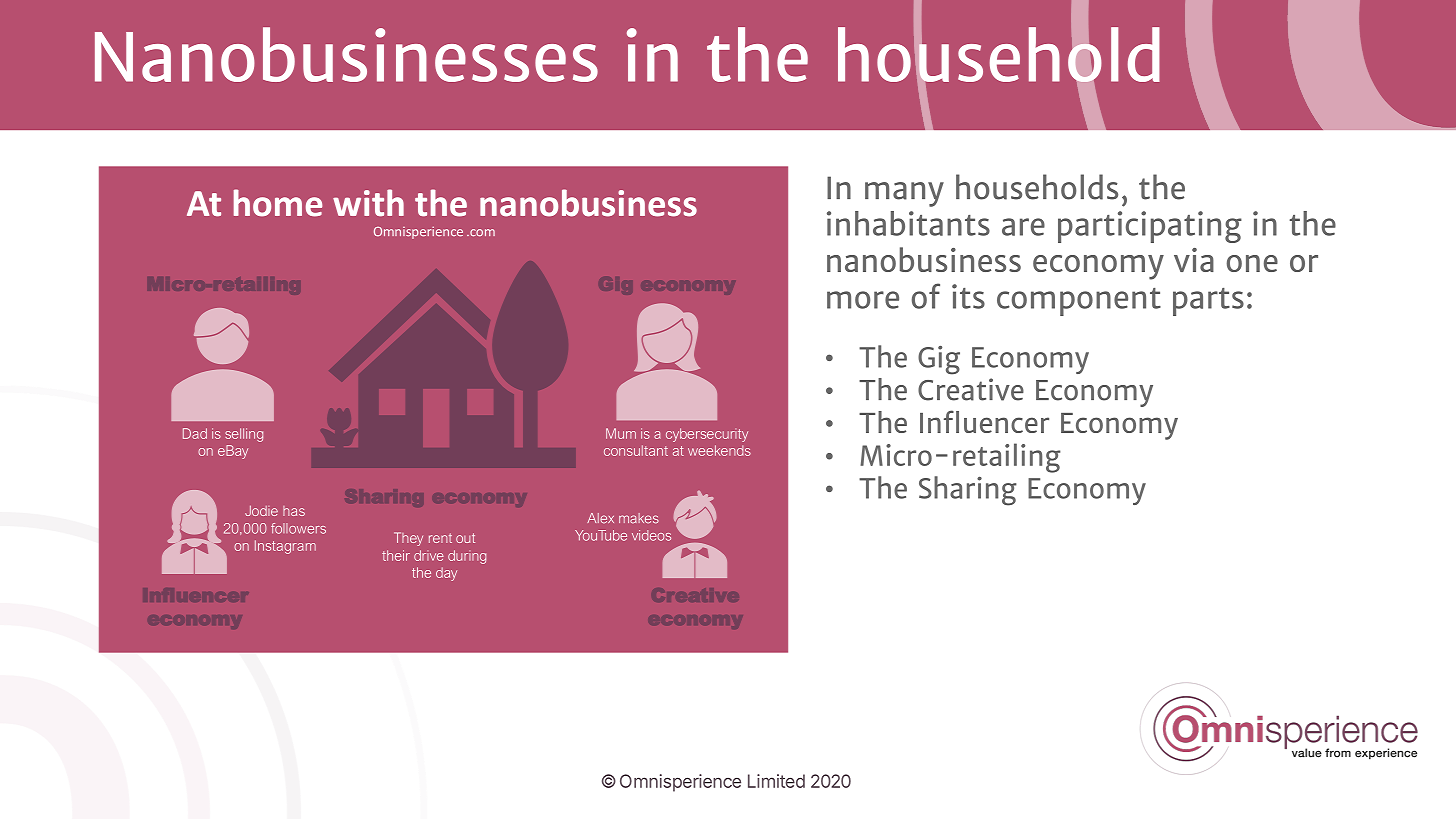  Describe the element at coordinates (776, 781) in the document. I see `Limited` at that location.
